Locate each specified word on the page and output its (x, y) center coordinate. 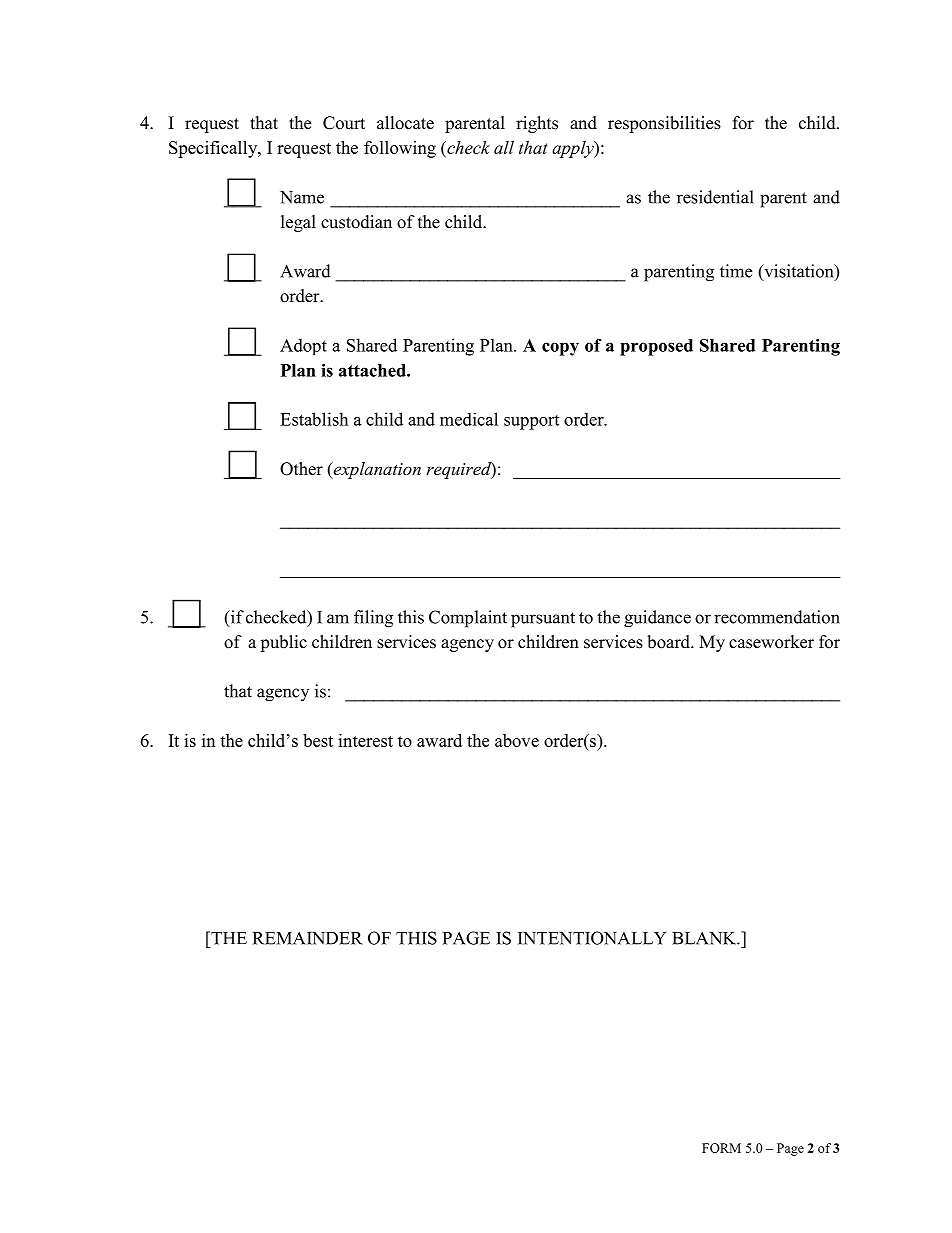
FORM (721, 1148)
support (531, 422)
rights (537, 124)
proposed (656, 347)
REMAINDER (308, 938)
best (318, 740)
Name (302, 197)
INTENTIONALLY (592, 938)
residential (715, 197)
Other (301, 469)
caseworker (771, 642)
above (517, 740)
